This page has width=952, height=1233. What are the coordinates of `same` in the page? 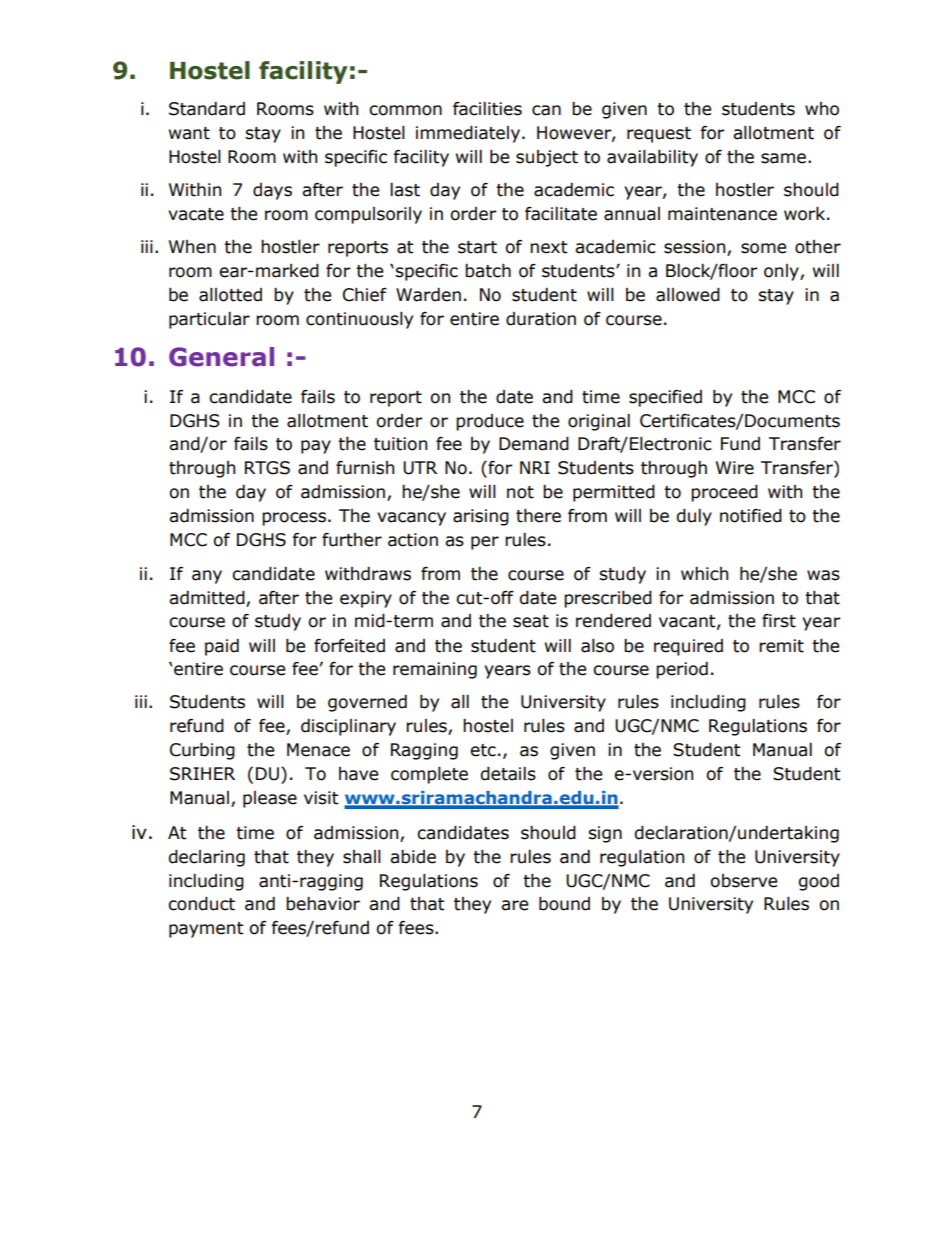 It's located at (783, 158).
